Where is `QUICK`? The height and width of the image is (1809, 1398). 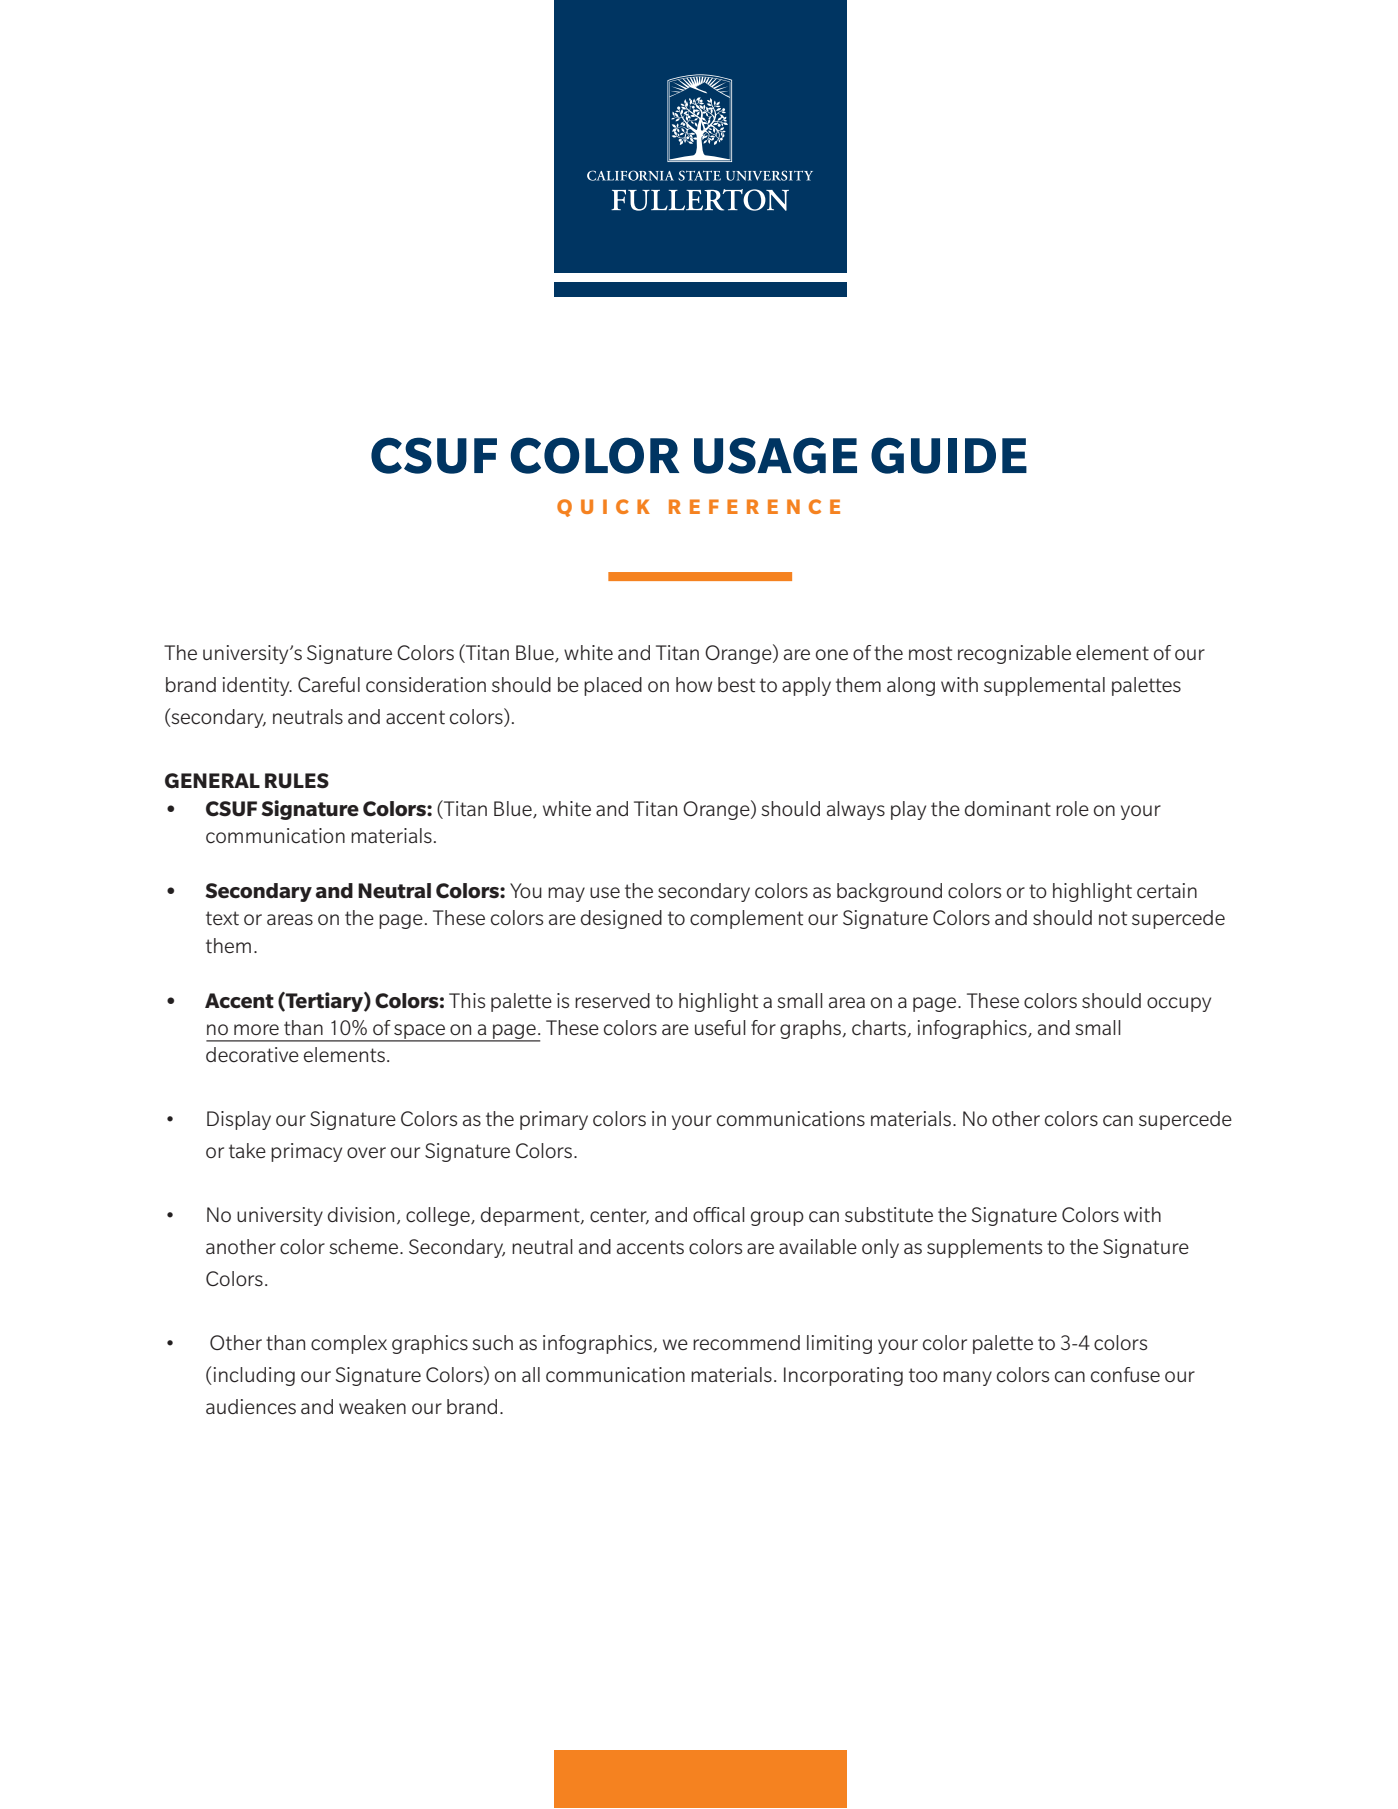
QUICK is located at coordinates (603, 508).
